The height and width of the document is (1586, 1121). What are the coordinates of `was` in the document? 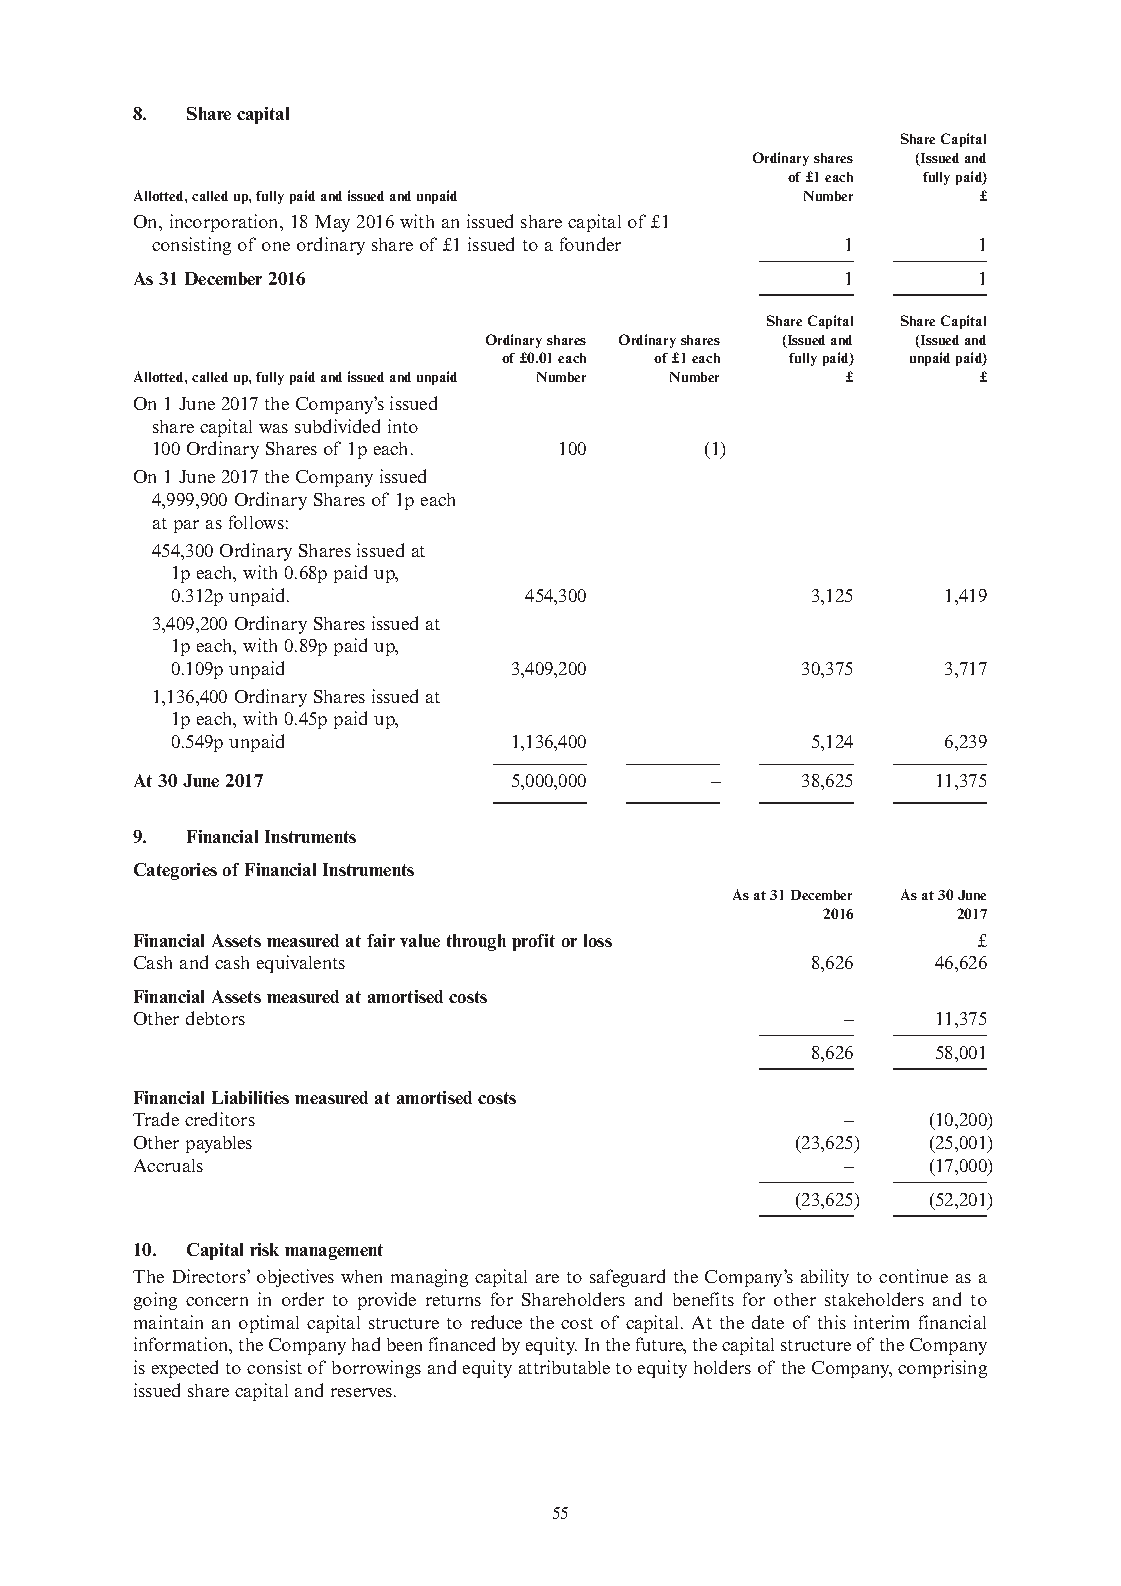 It's located at (273, 428).
